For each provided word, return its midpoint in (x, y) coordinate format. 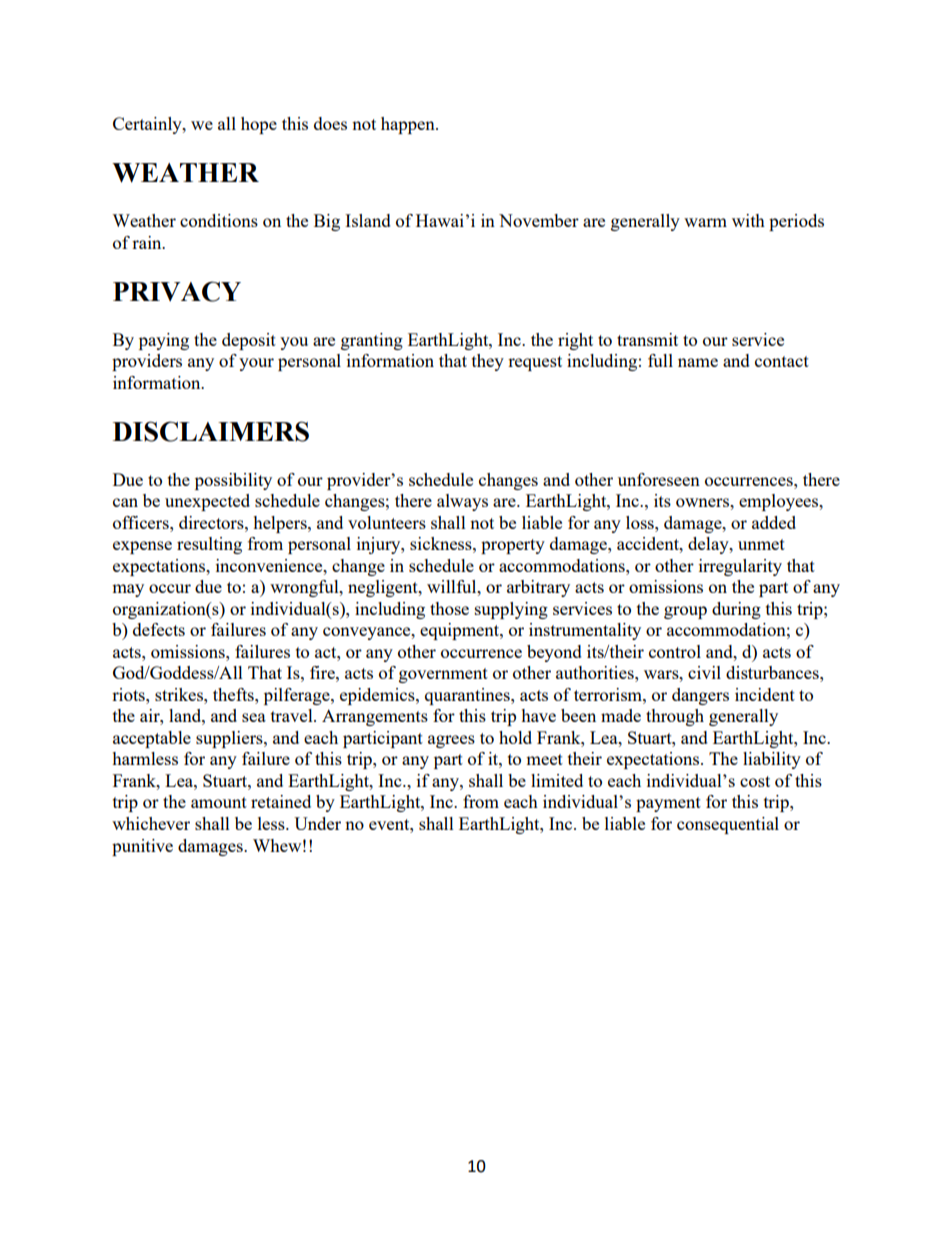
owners (703, 502)
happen (409, 125)
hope (259, 125)
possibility (233, 481)
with (748, 220)
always (462, 502)
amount (219, 802)
